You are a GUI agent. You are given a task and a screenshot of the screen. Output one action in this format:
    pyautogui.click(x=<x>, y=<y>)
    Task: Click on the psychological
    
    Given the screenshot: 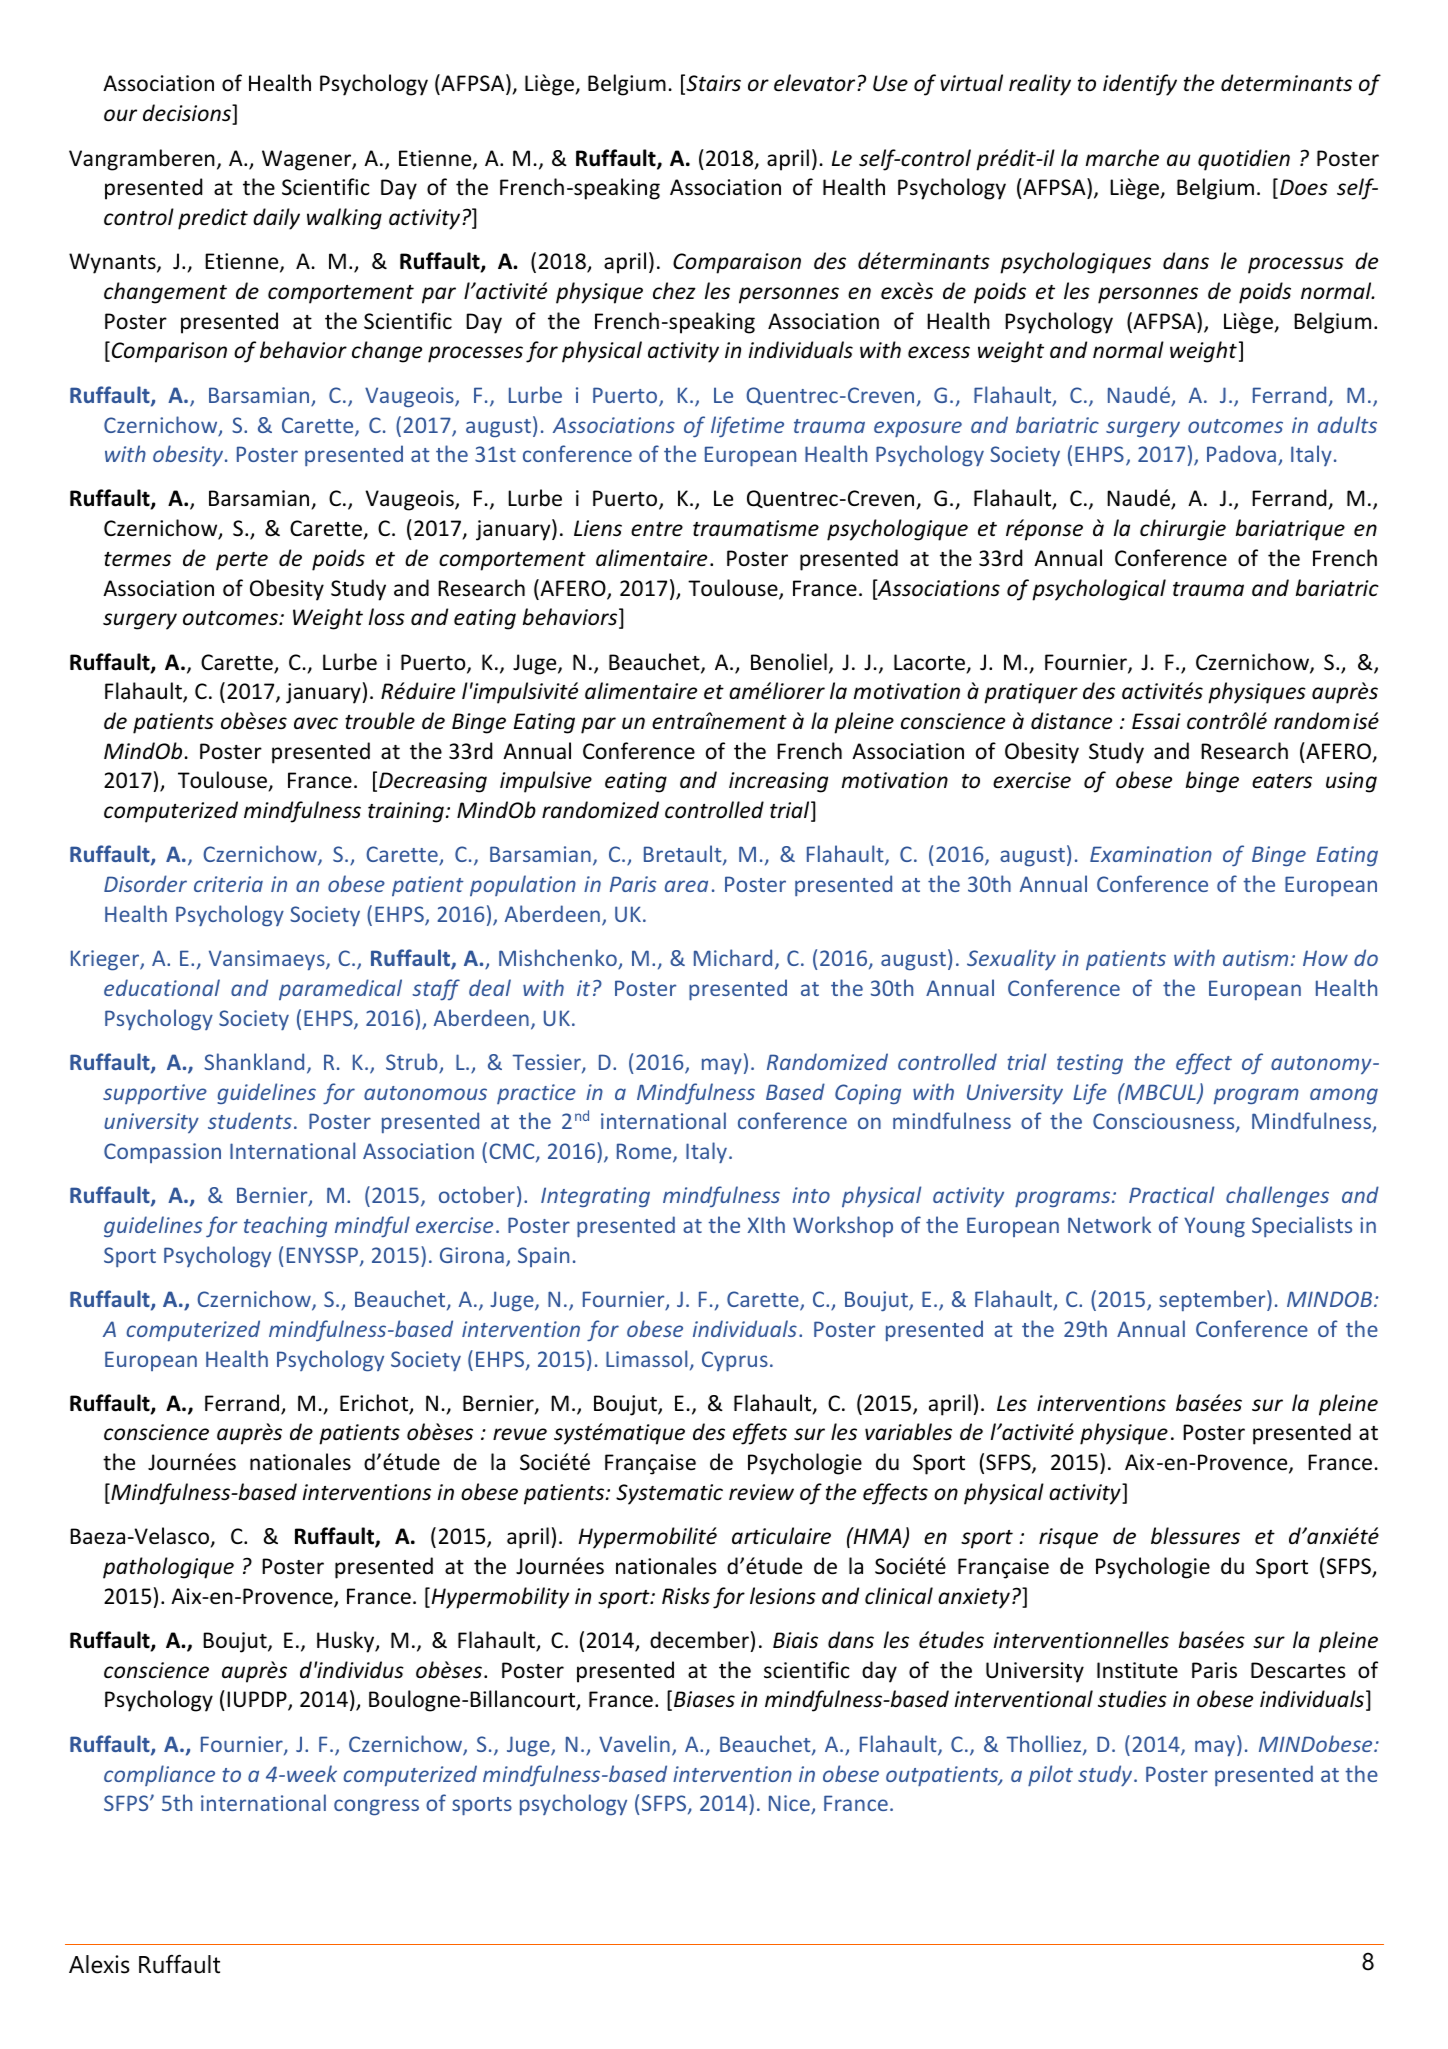 What is the action you would take?
    pyautogui.click(x=1099, y=590)
